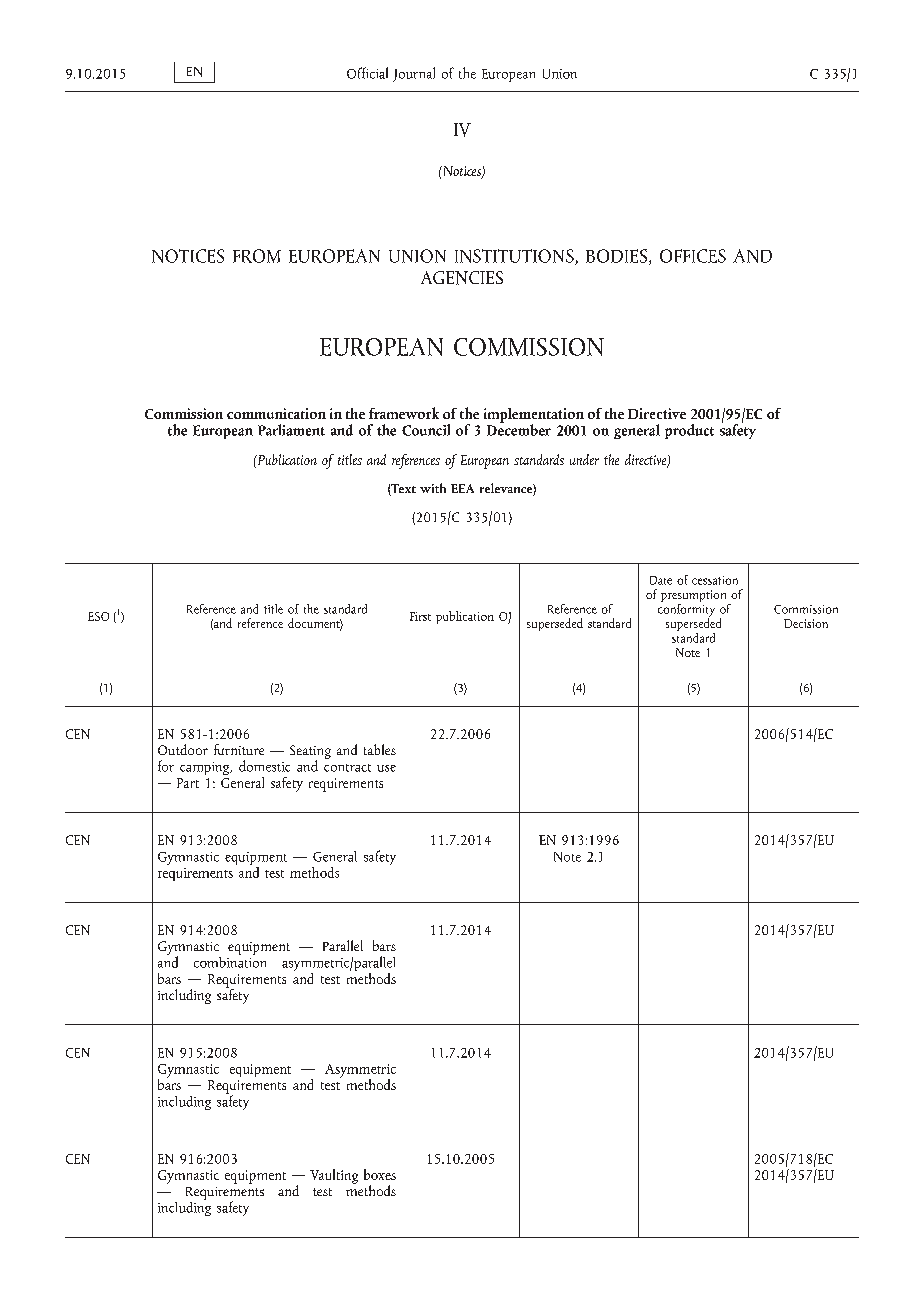 This image has width=924, height=1308. What do you see at coordinates (386, 768) in the image?
I see `use` at bounding box center [386, 768].
